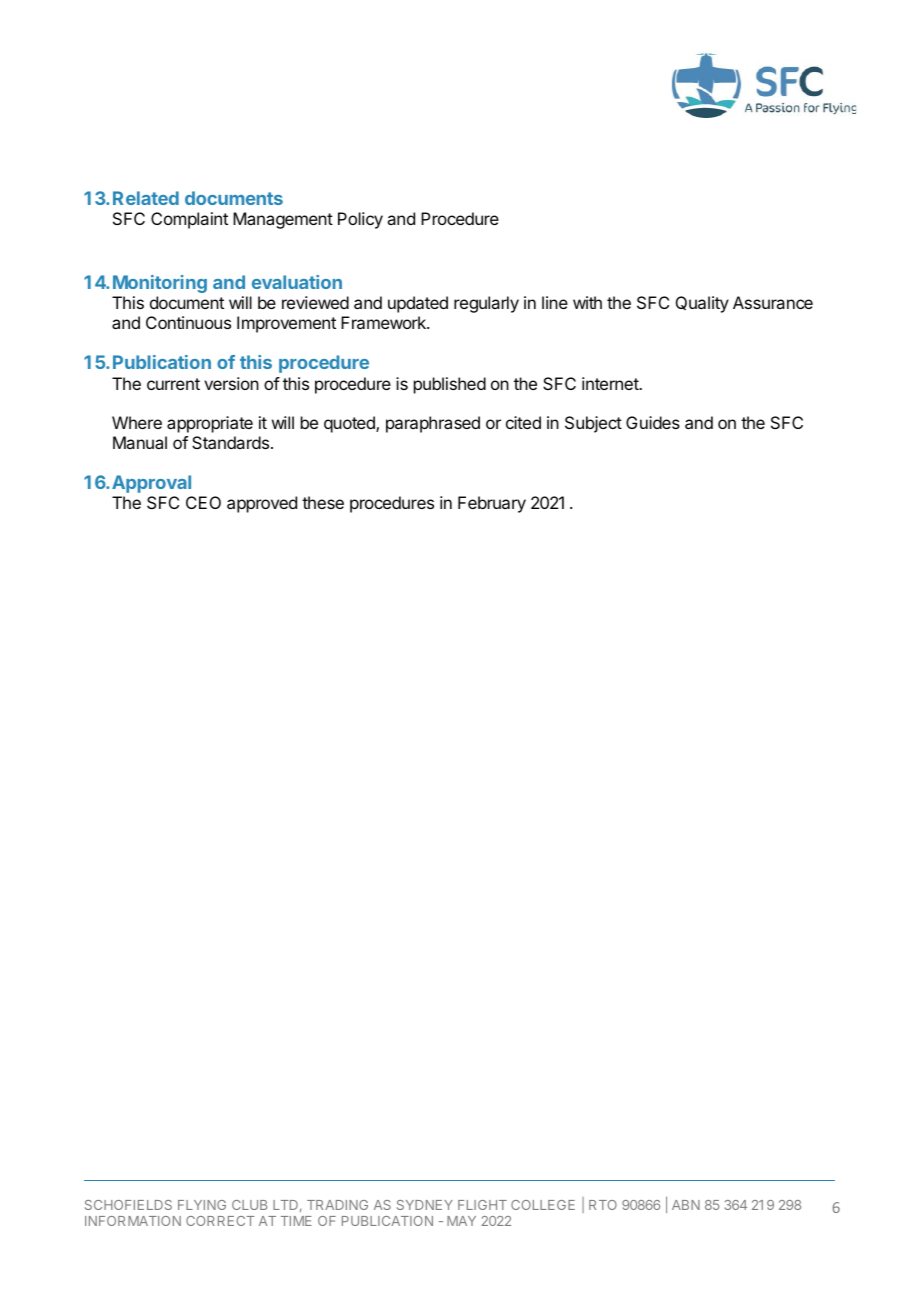  I want to click on February, so click(492, 504).
